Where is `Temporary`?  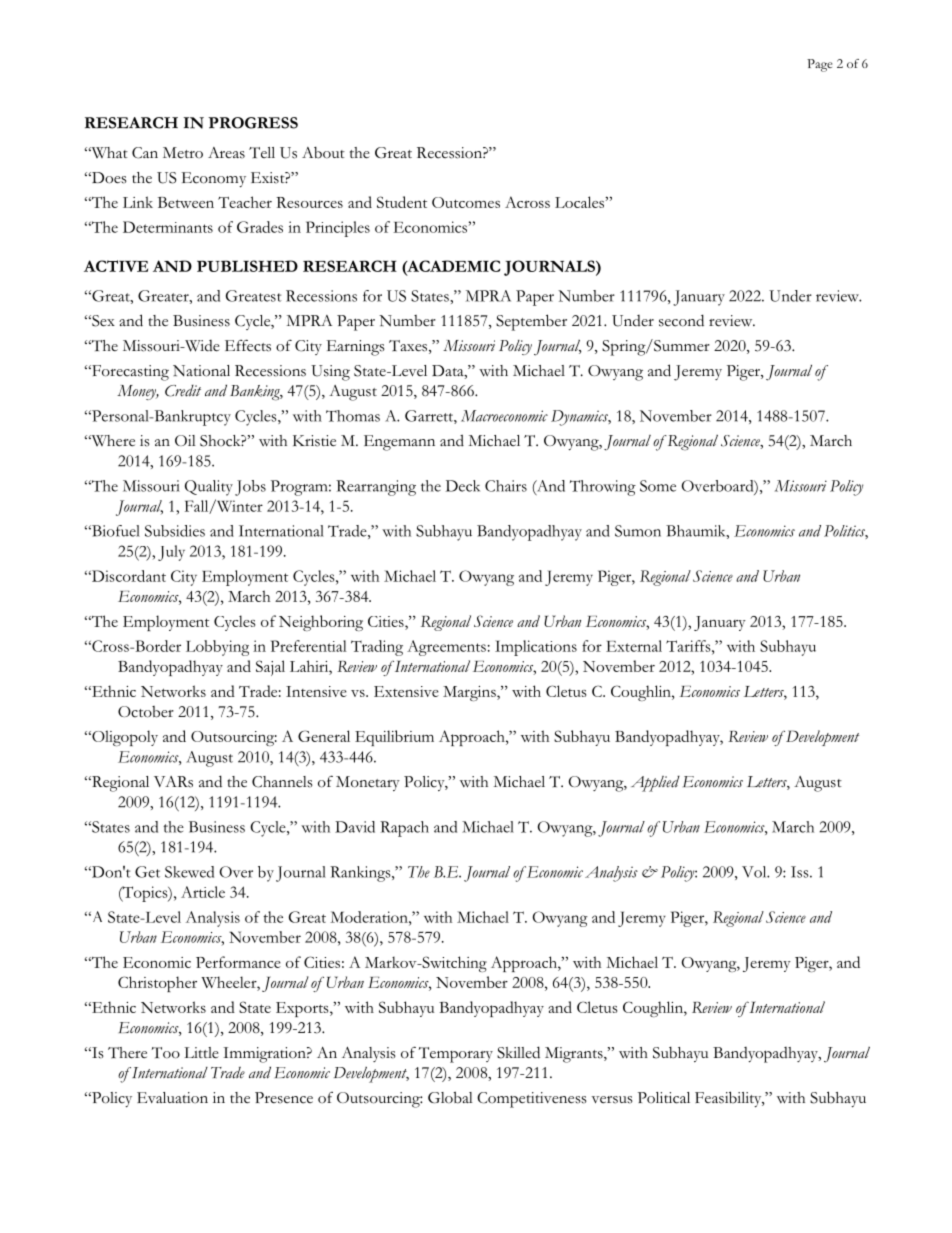
Temporary is located at coordinates (456, 1055).
